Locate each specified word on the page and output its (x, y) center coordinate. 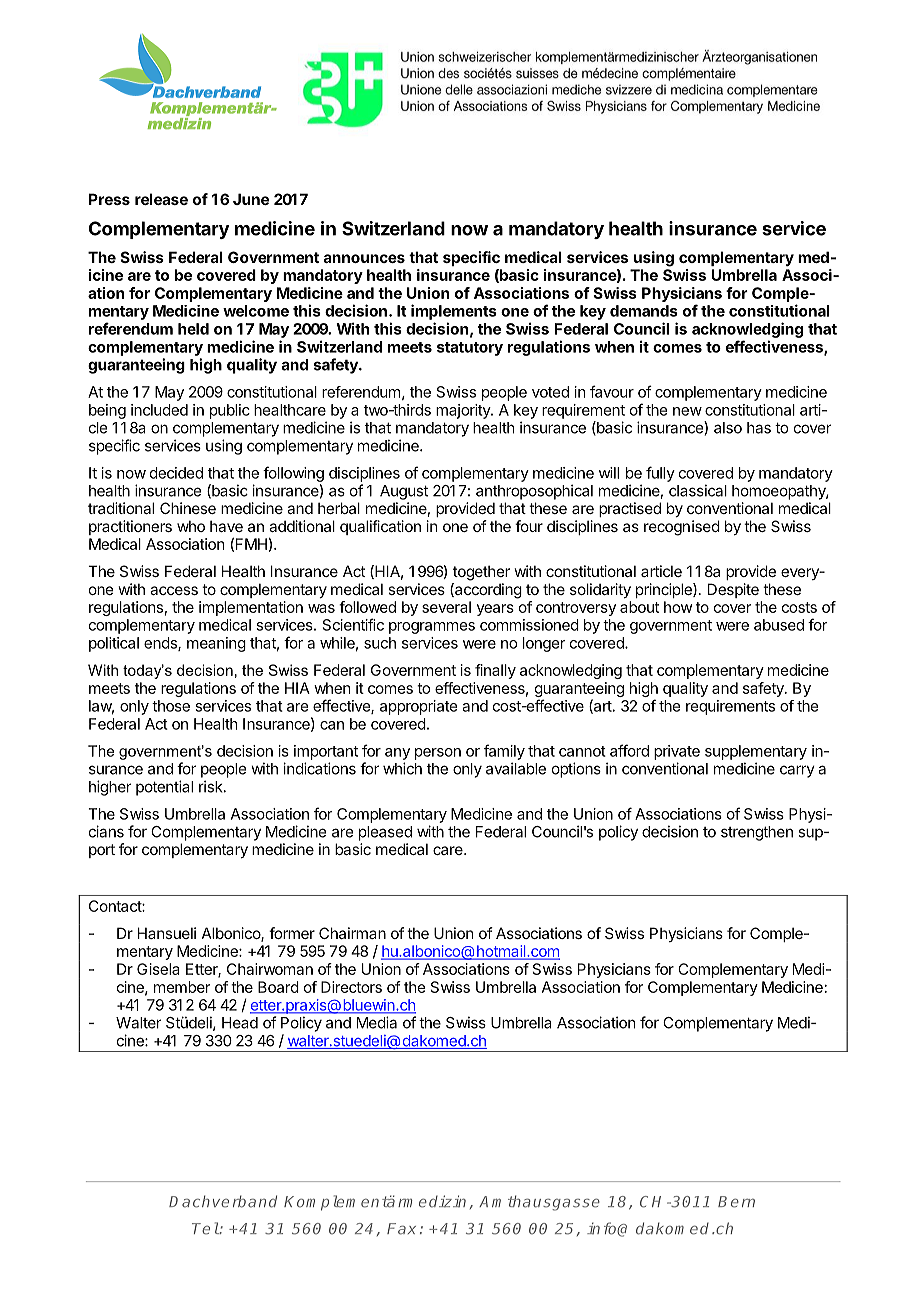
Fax (401, 1229)
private (677, 752)
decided (176, 473)
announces (364, 258)
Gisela (158, 969)
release (161, 199)
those (171, 706)
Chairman (352, 933)
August (404, 492)
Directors (351, 987)
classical (698, 490)
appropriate (418, 707)
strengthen (757, 833)
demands (644, 311)
